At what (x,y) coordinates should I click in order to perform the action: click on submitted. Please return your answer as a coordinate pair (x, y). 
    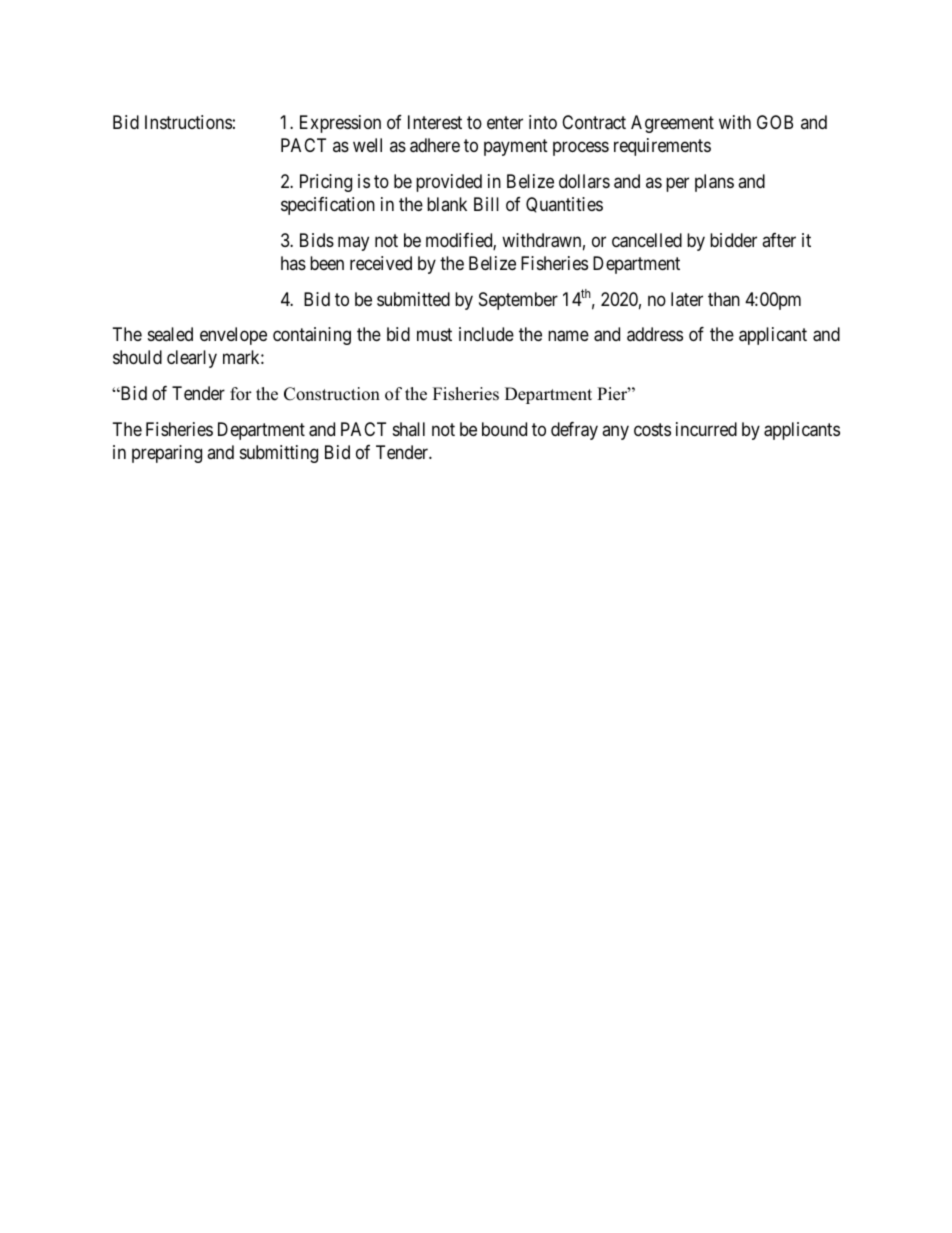
    Looking at the image, I should click on (413, 299).
